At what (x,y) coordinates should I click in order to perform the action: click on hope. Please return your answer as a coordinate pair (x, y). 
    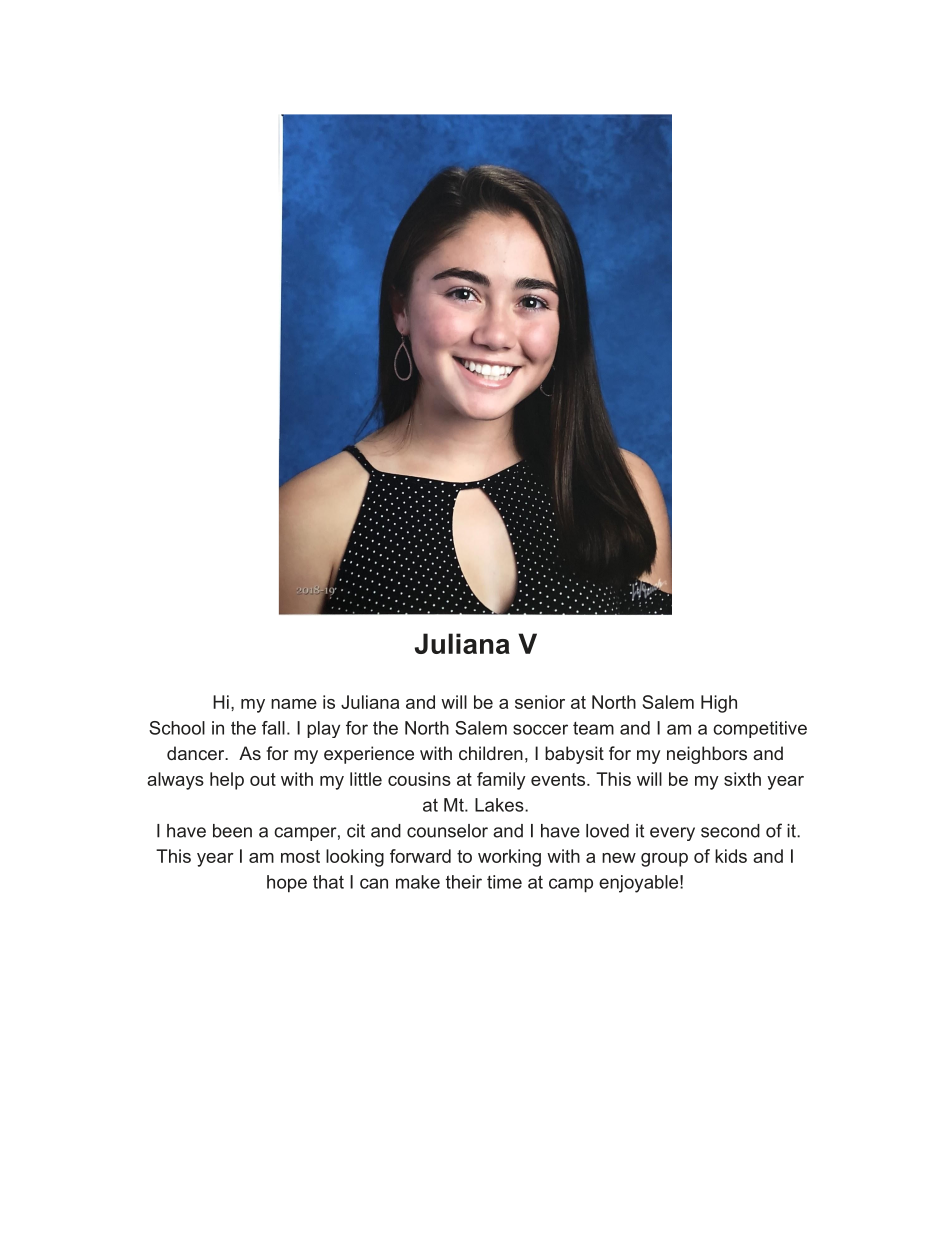
    Looking at the image, I should click on (287, 884).
